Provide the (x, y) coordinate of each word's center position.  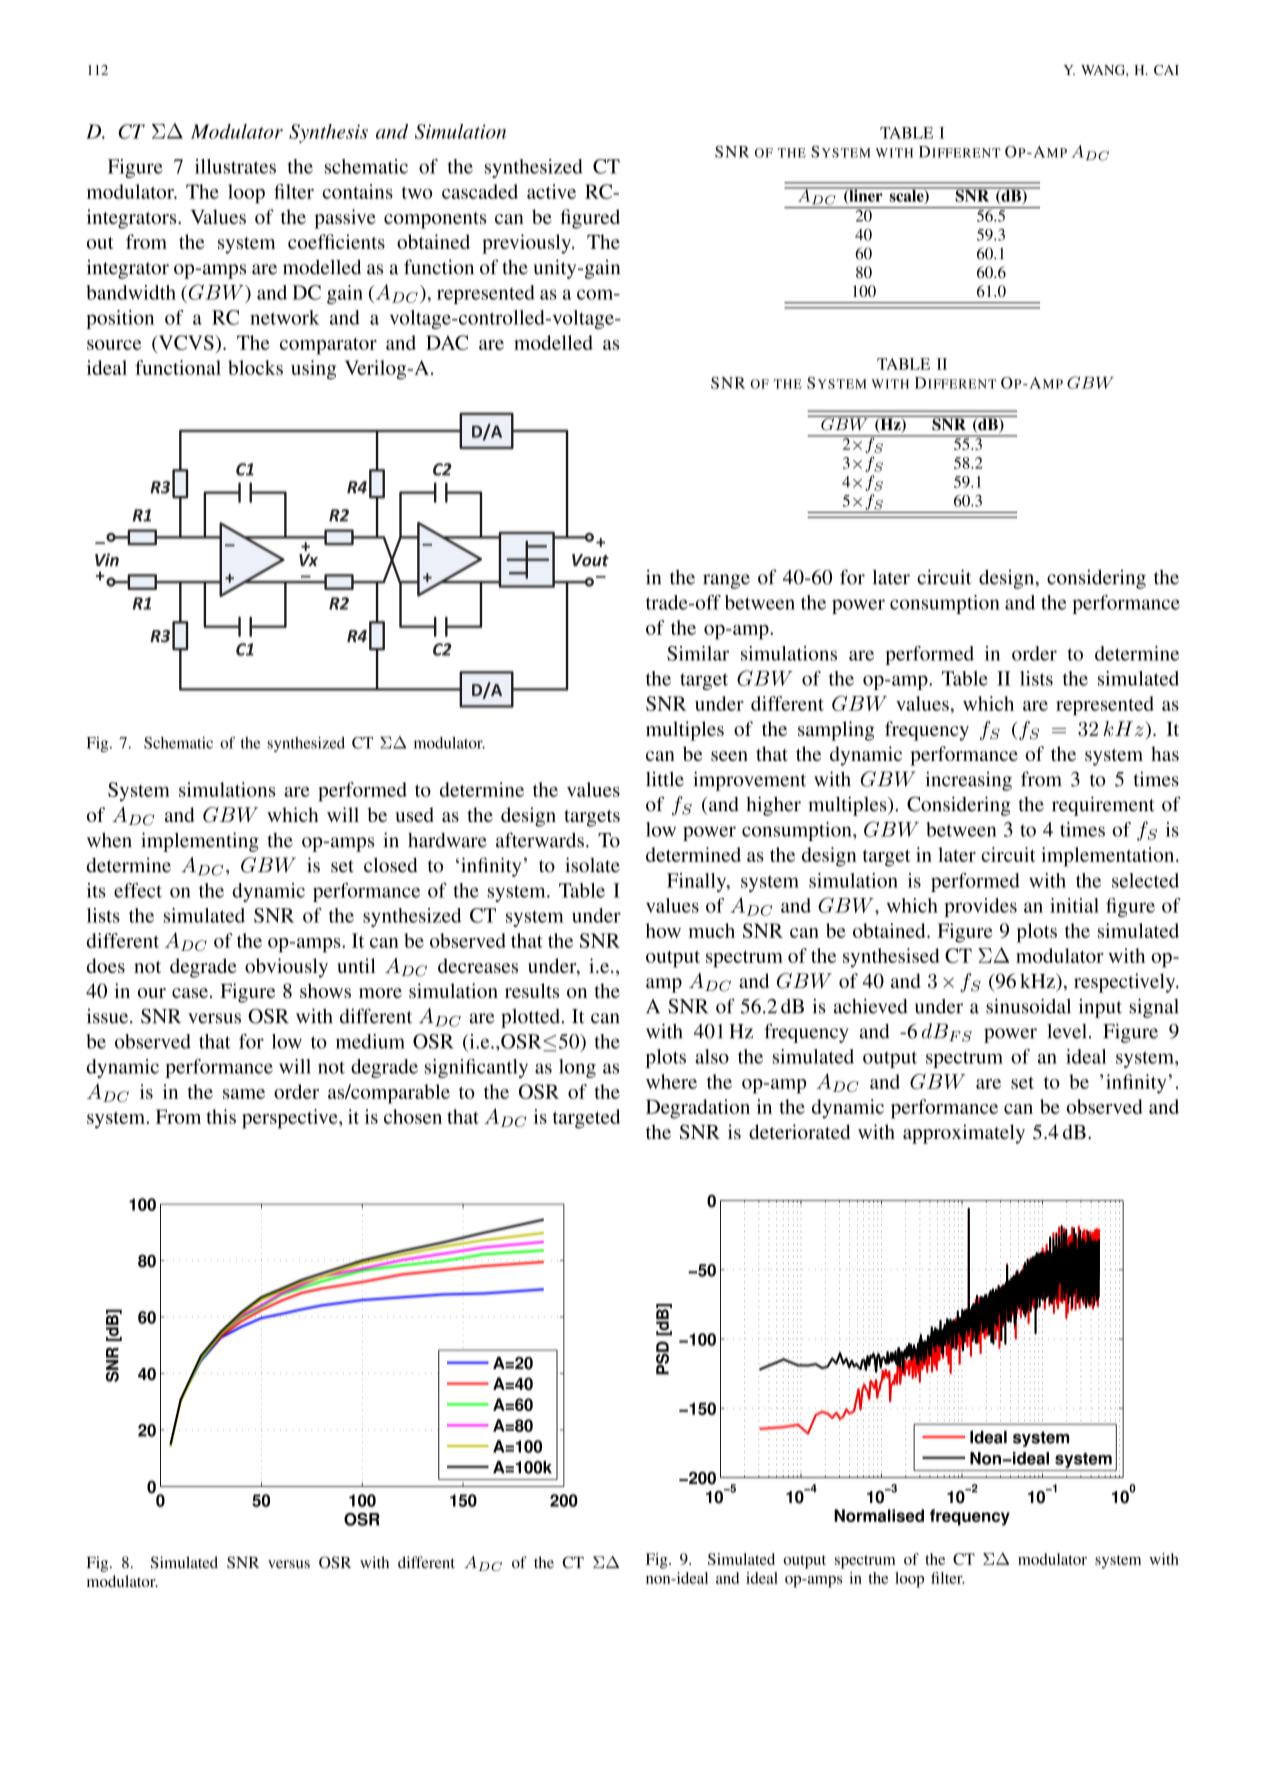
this (221, 1116)
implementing (200, 842)
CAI (1166, 70)
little (665, 779)
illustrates (235, 166)
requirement (1103, 806)
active (551, 191)
